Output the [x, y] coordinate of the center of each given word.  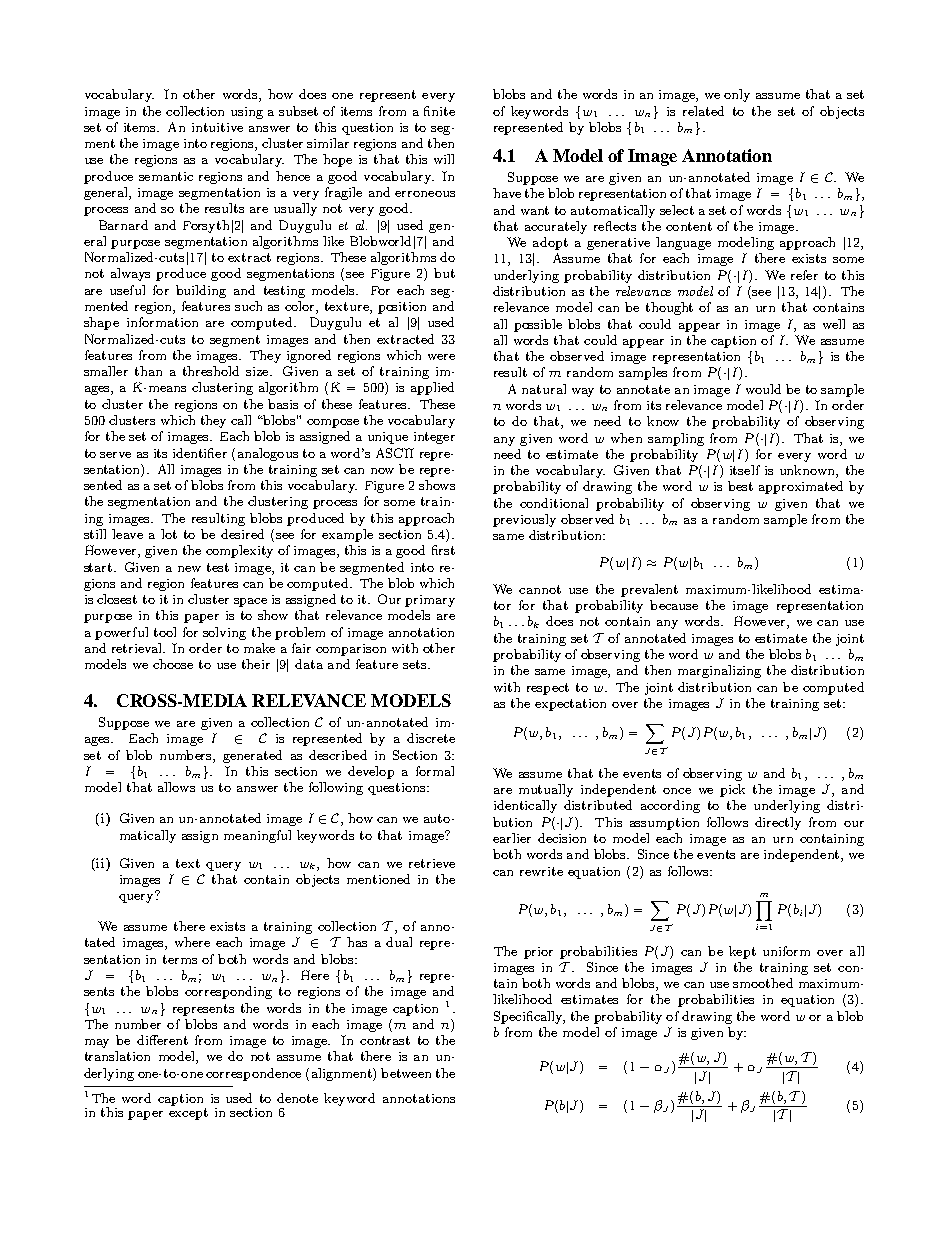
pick [732, 790]
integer [434, 438]
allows [176, 787]
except [188, 1114]
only [737, 95]
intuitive [217, 127]
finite [439, 111]
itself [745, 470]
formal [435, 771]
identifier [200, 453]
